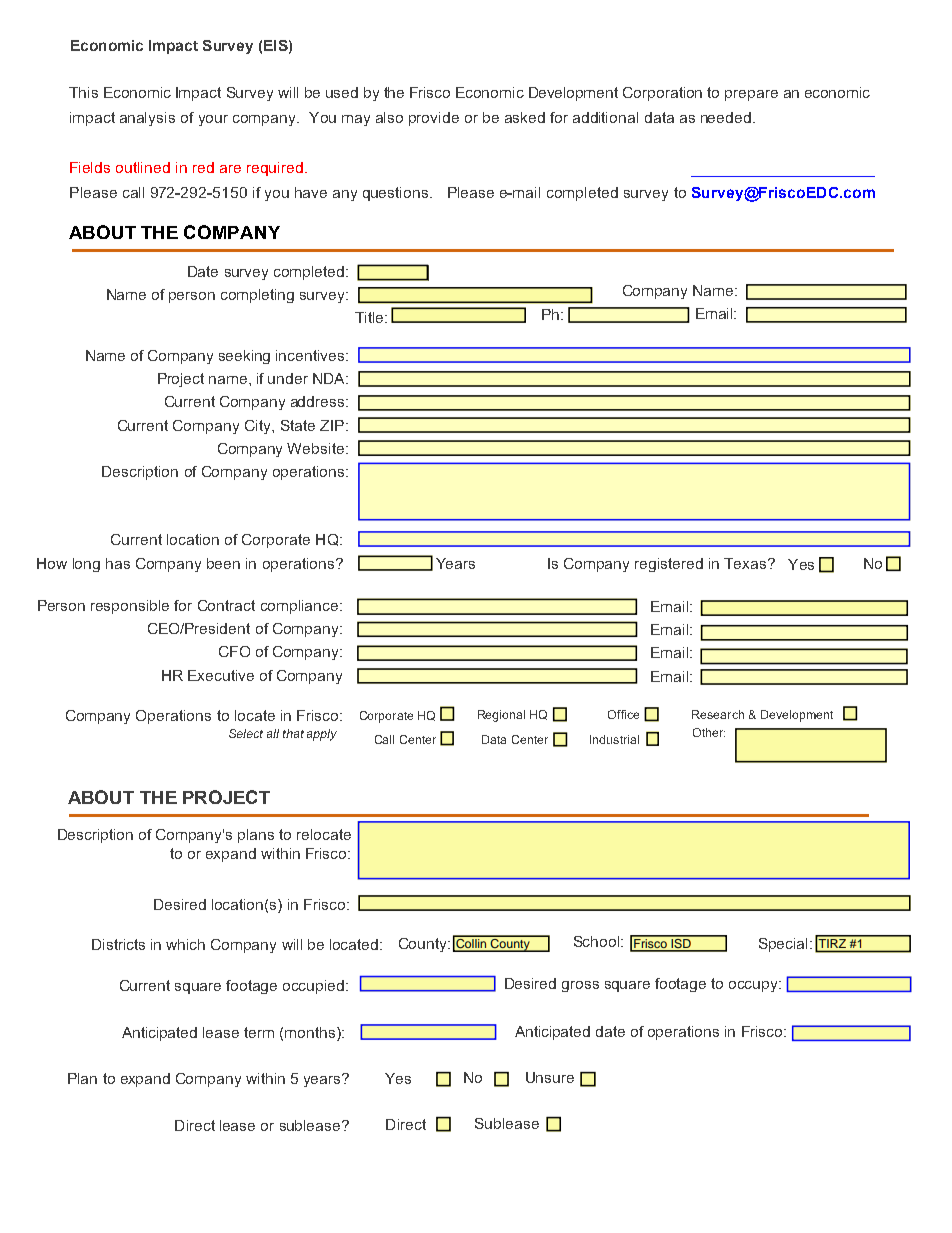  I want to click on needed, so click(726, 117).
